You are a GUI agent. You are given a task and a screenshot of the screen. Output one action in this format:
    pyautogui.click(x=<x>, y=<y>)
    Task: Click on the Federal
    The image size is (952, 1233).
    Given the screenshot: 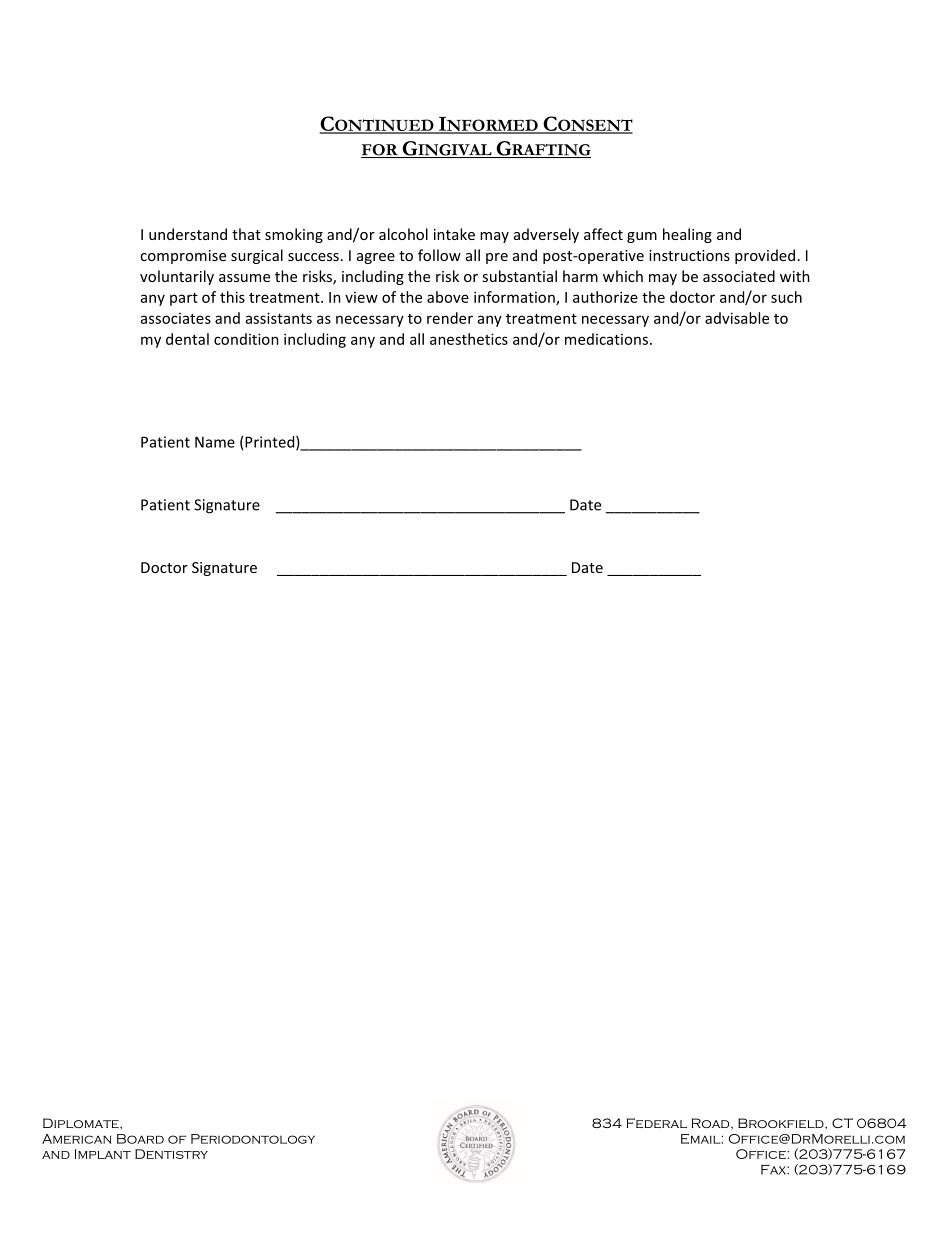 What is the action you would take?
    pyautogui.click(x=656, y=1123)
